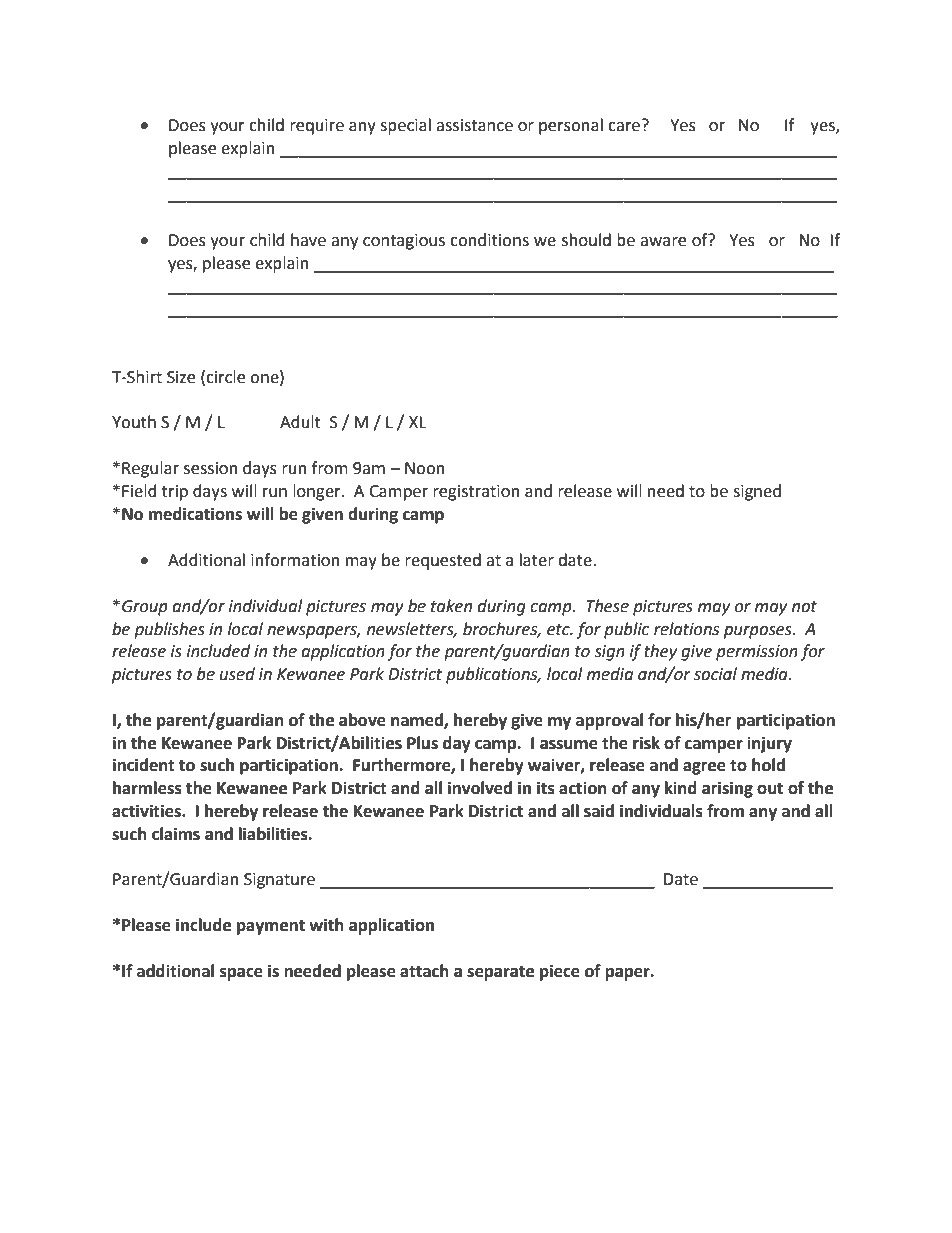 The image size is (952, 1233). Describe the element at coordinates (624, 127) in the page. I see `care` at that location.
